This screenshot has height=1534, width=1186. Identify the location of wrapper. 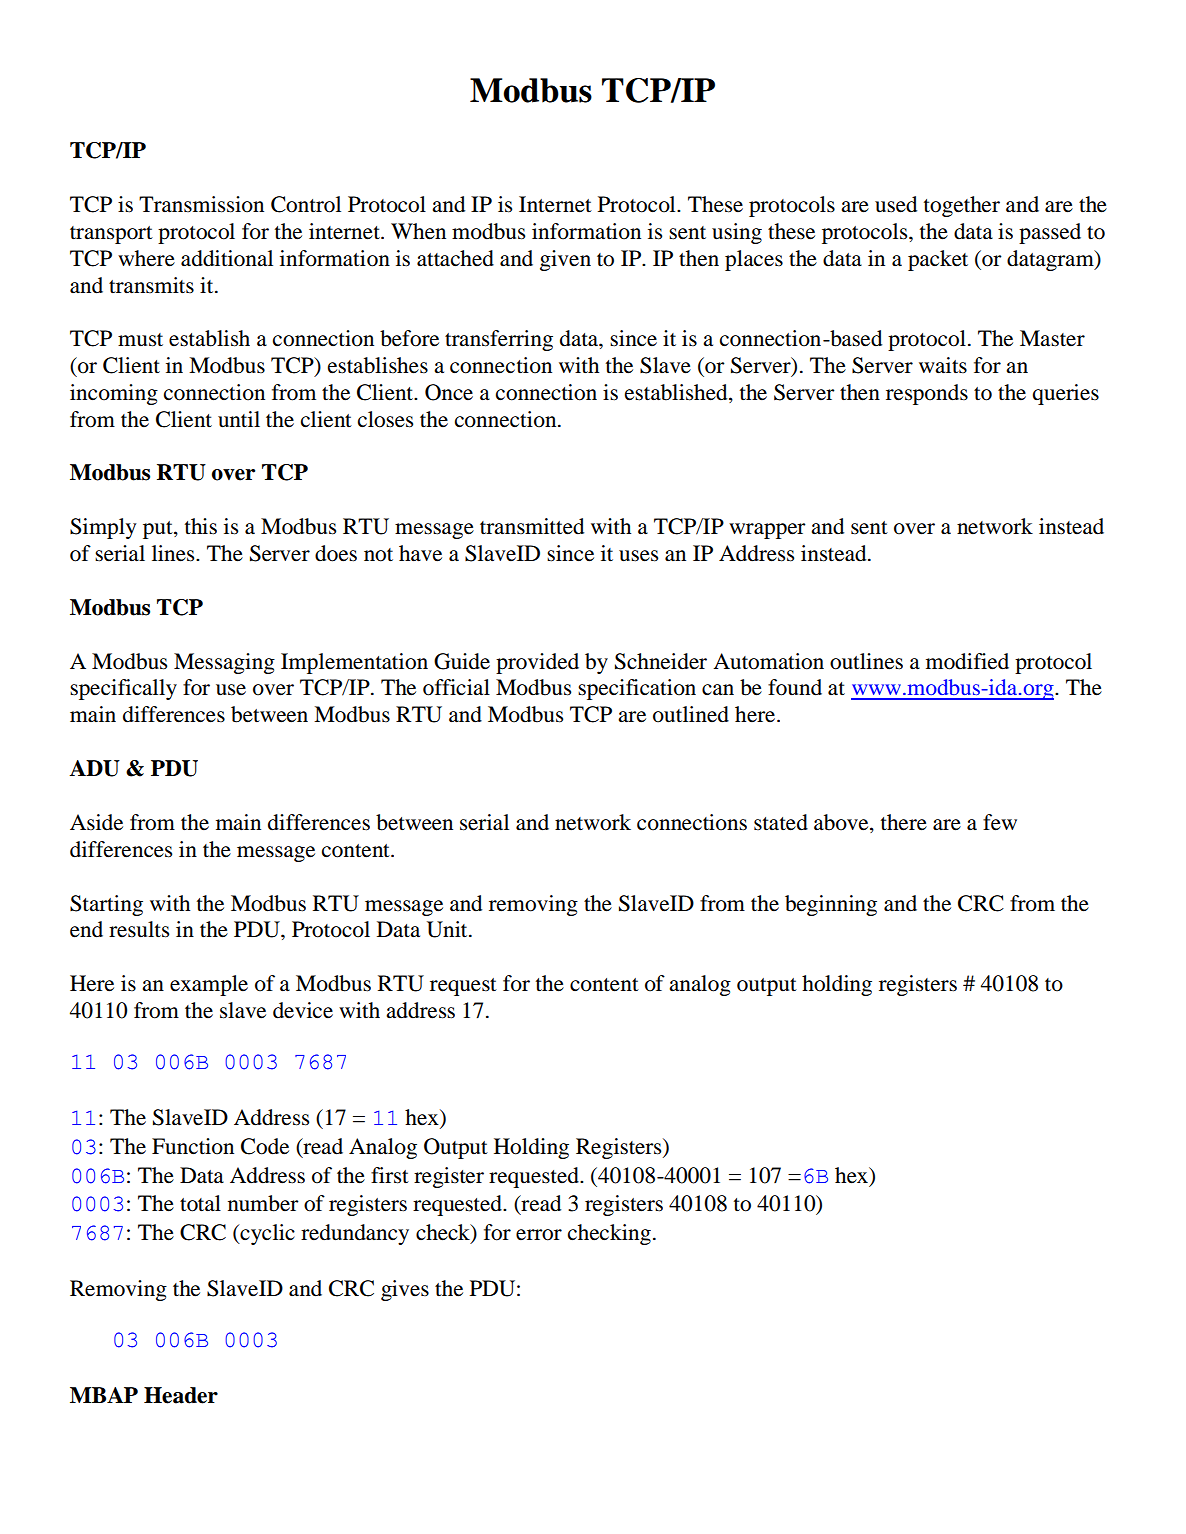
(767, 531).
